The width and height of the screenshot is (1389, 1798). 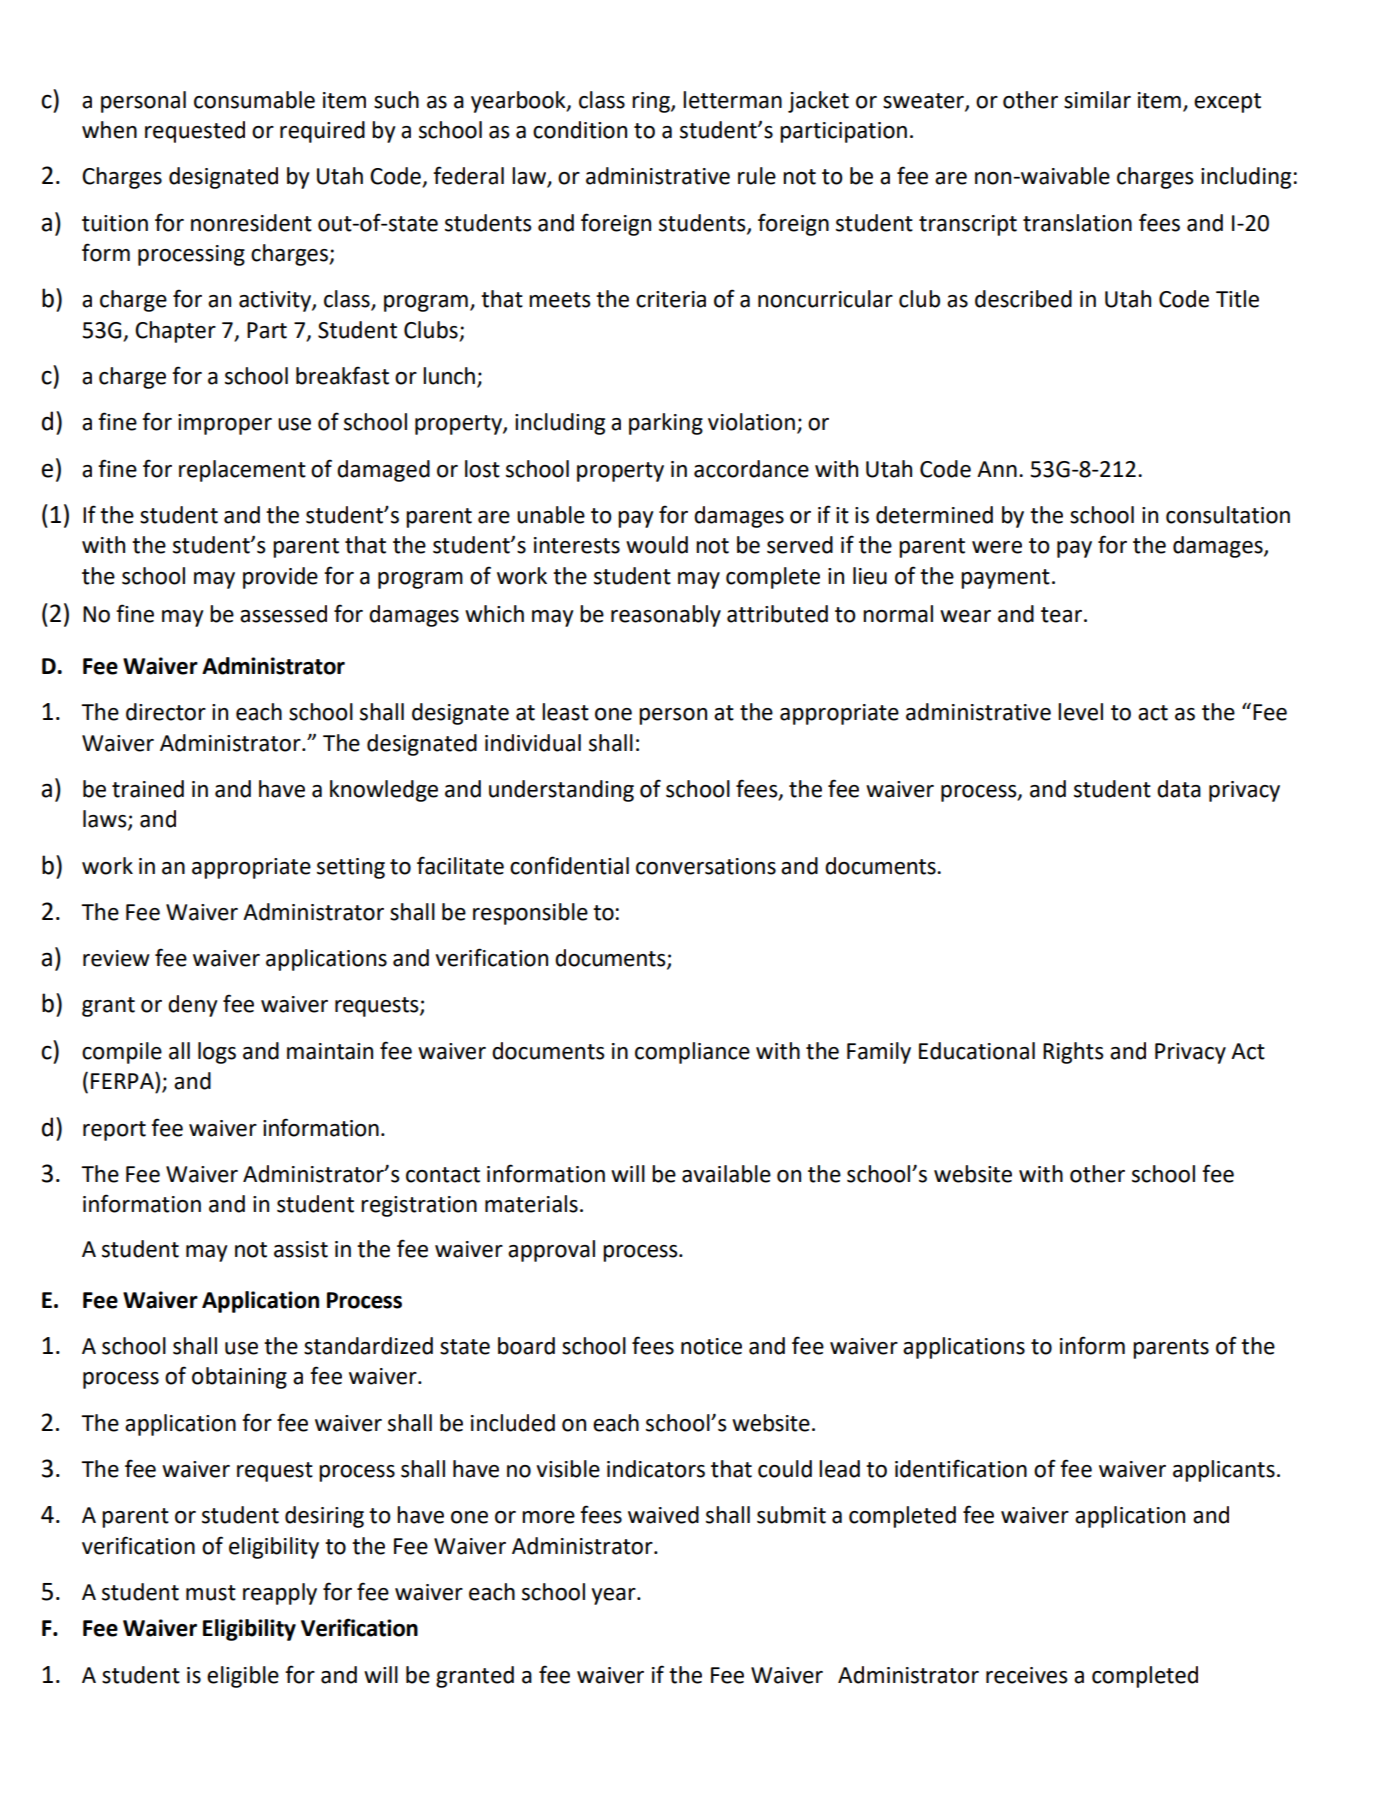 I want to click on assessed, so click(x=283, y=614).
